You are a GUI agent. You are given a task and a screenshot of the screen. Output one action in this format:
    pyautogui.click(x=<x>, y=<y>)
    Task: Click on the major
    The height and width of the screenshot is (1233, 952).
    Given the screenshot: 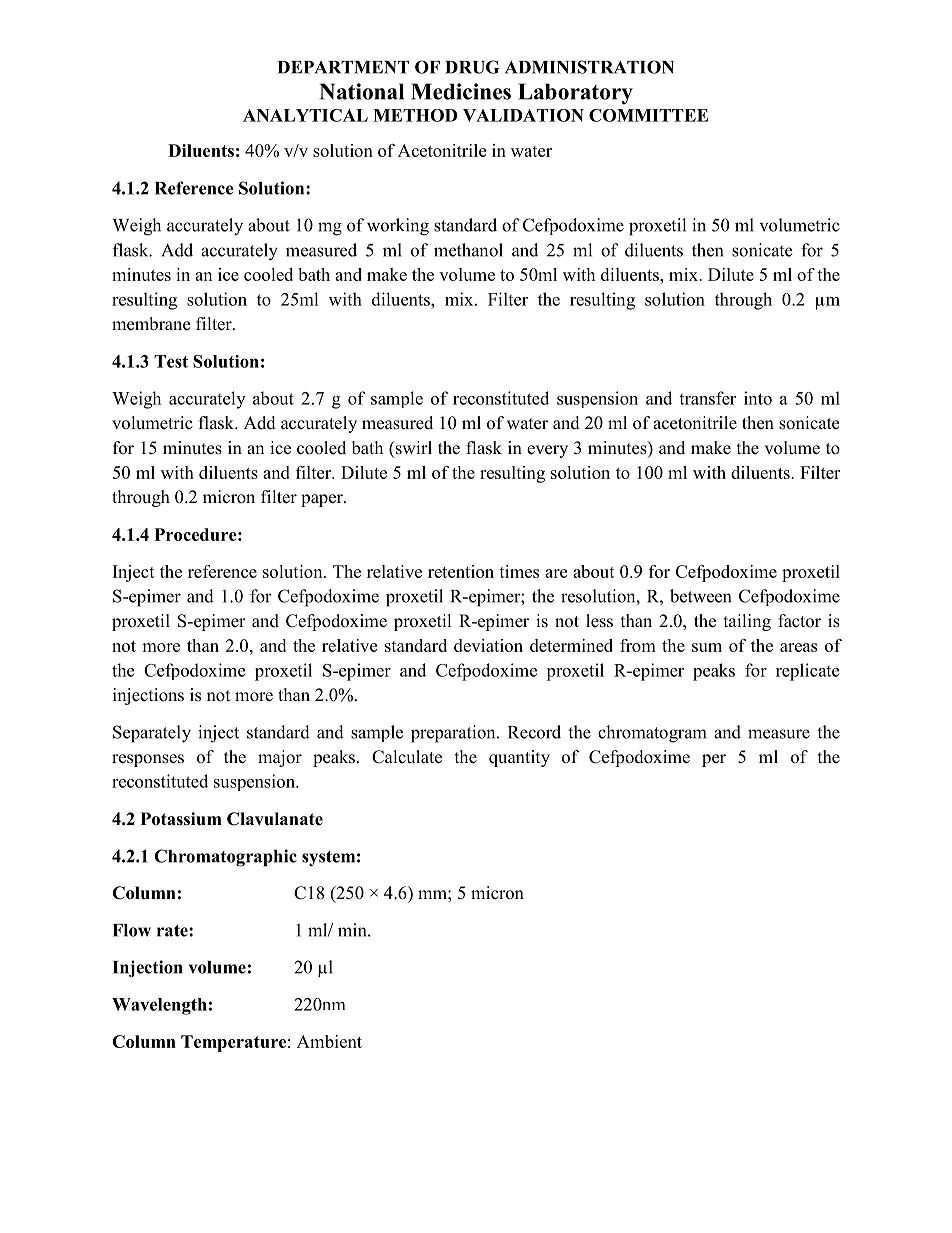 What is the action you would take?
    pyautogui.click(x=280, y=758)
